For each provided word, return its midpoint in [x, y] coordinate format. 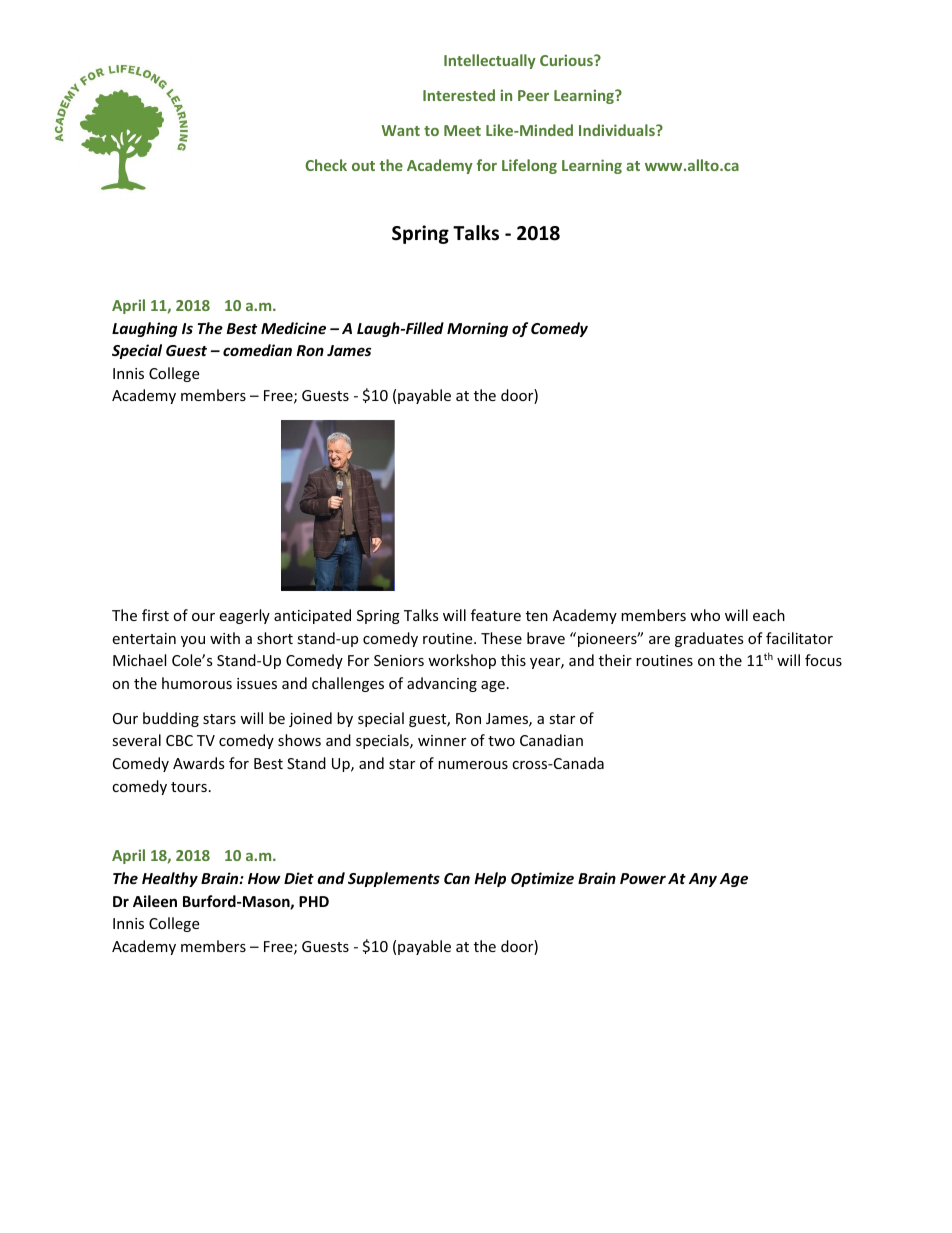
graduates [709, 639]
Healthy [170, 879]
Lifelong [529, 166]
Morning [477, 329]
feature [496, 615]
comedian [257, 350]
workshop [462, 661]
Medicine [293, 328]
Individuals [618, 130]
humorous [197, 683]
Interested [459, 95]
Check [326, 165]
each [769, 615]
